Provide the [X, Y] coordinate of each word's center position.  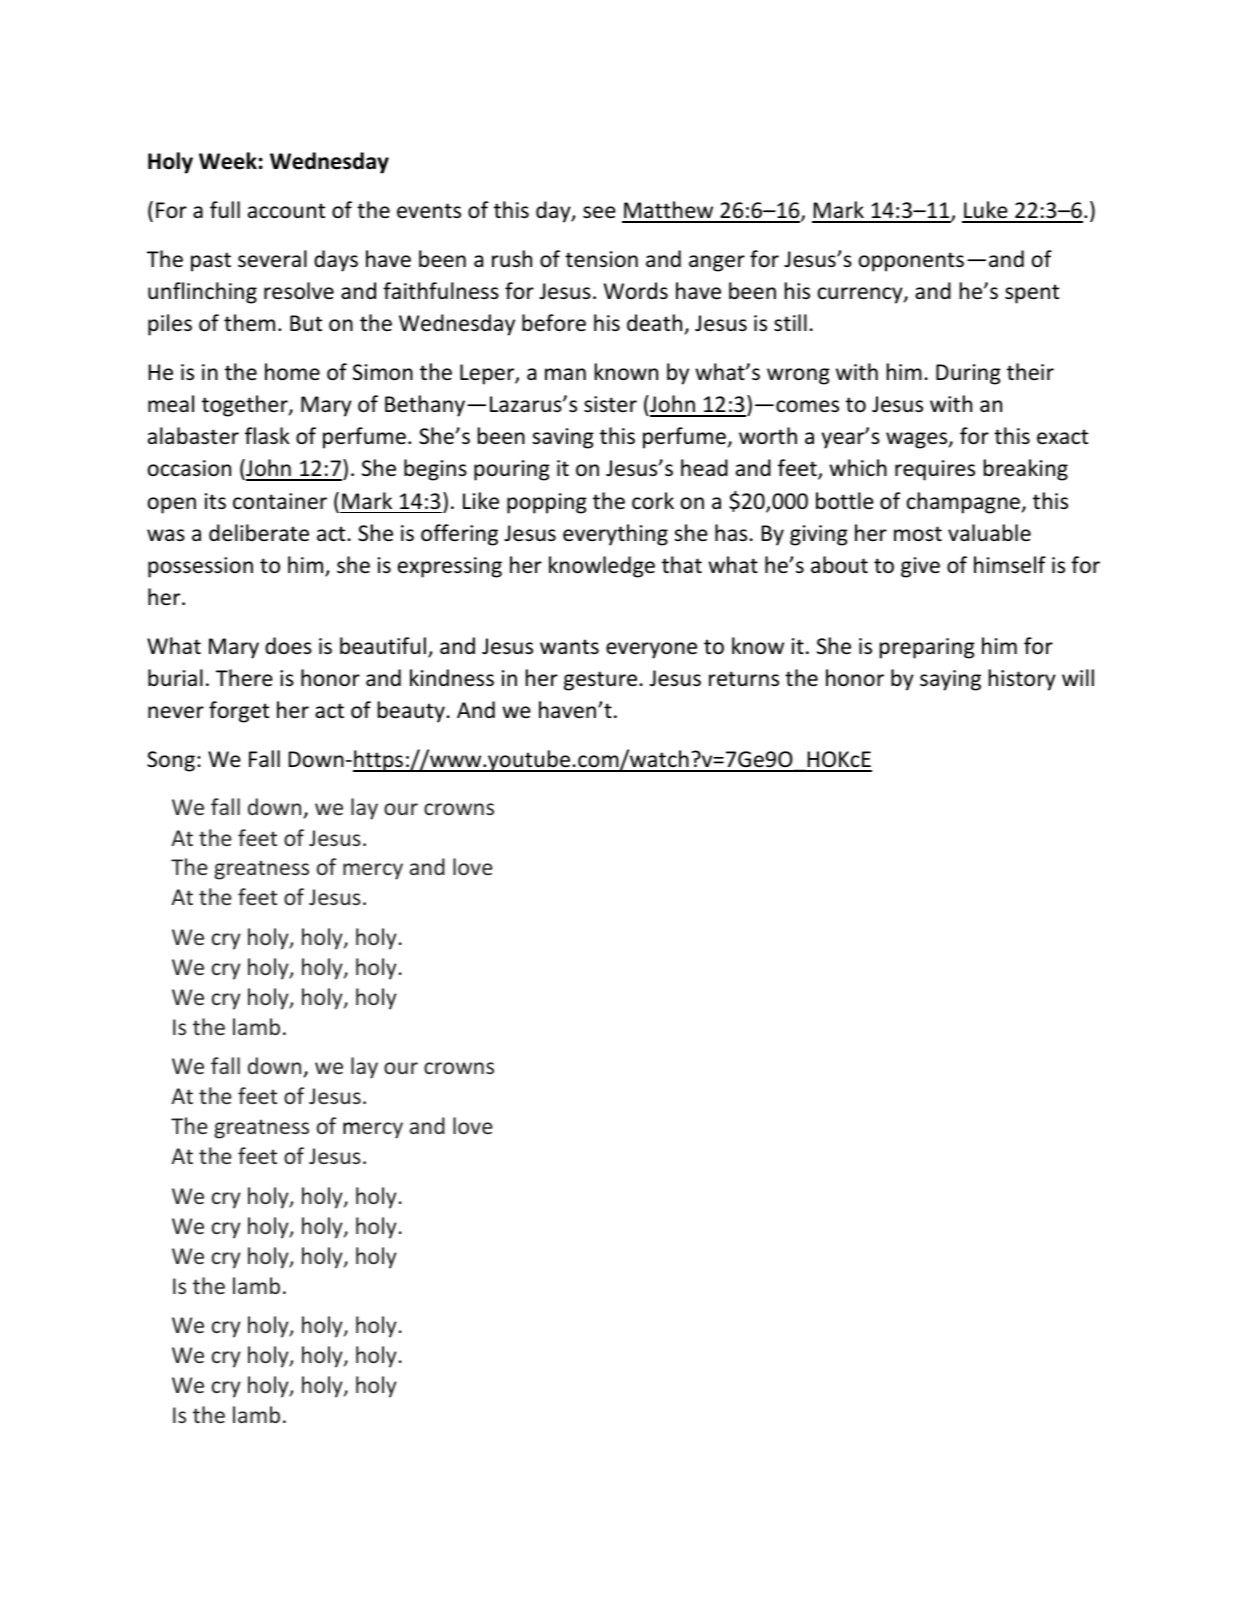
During [968, 374]
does [288, 646]
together [246, 406]
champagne [964, 503]
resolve [299, 291]
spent [1032, 294]
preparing [927, 648]
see [599, 212]
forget [239, 712]
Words [636, 291]
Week [228, 161]
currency [861, 295]
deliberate [259, 533]
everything [615, 535]
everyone [651, 650]
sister [610, 404]
